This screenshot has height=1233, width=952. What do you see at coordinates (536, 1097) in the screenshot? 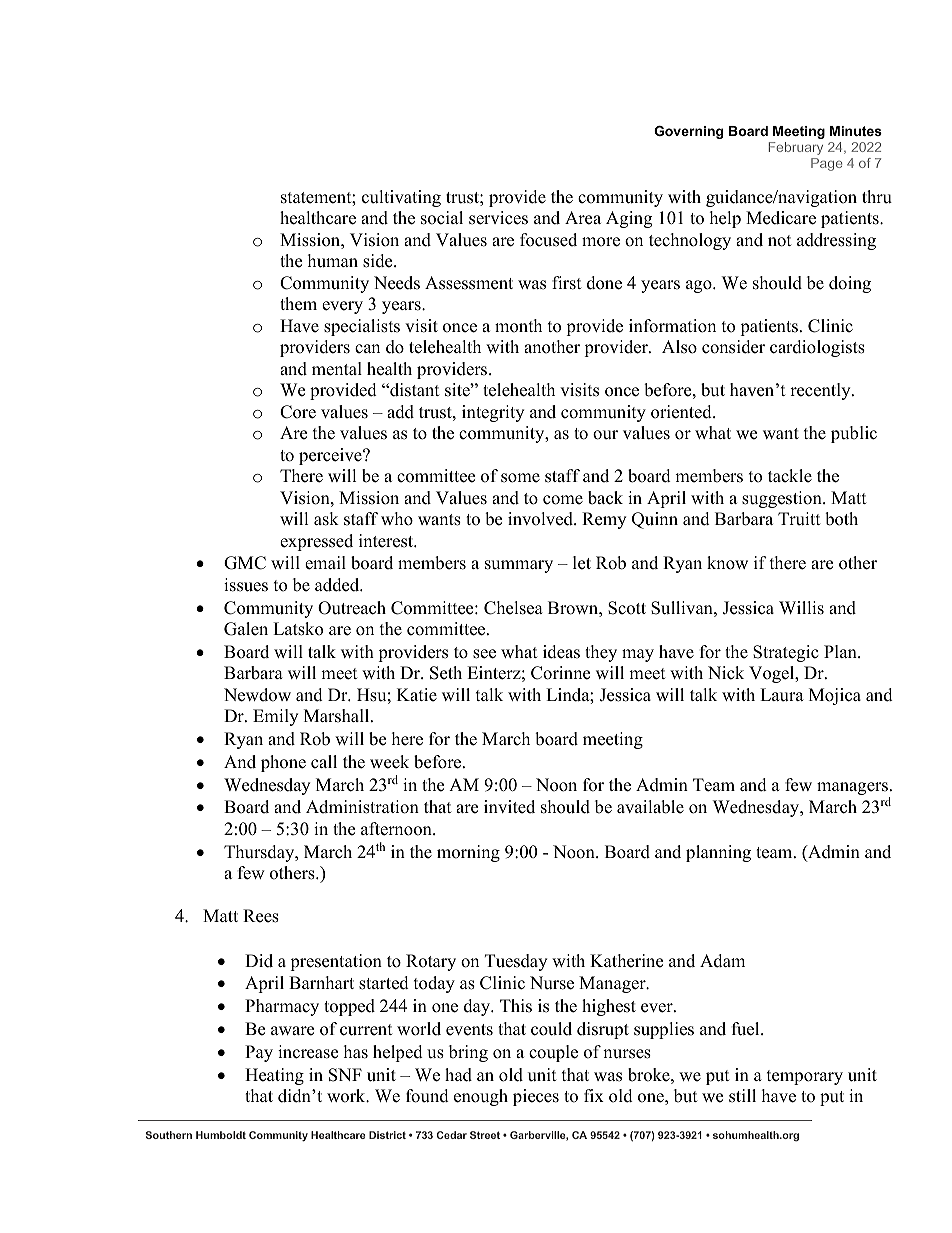
I see `pieces` at bounding box center [536, 1097].
